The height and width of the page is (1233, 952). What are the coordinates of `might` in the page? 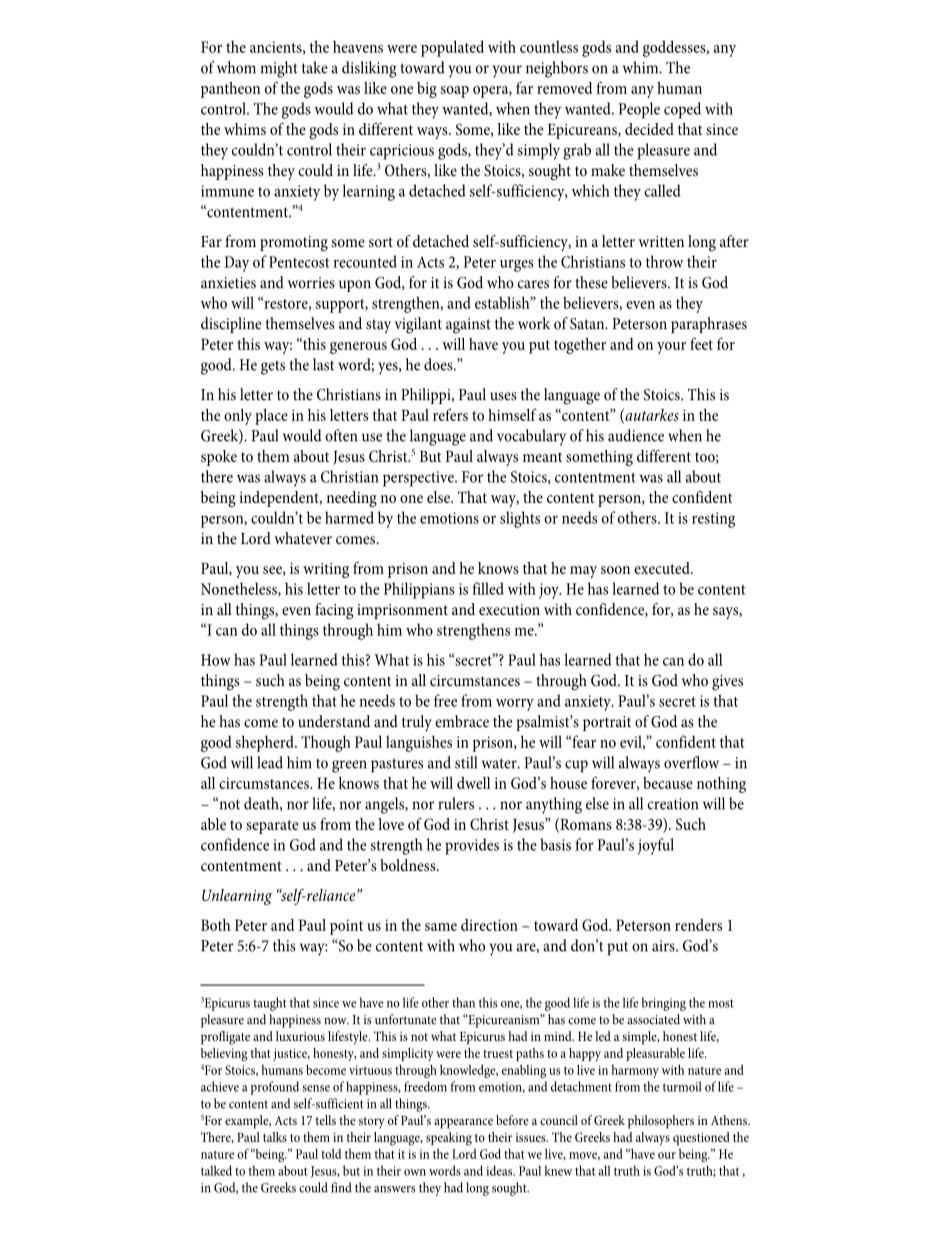 It's located at (279, 69).
